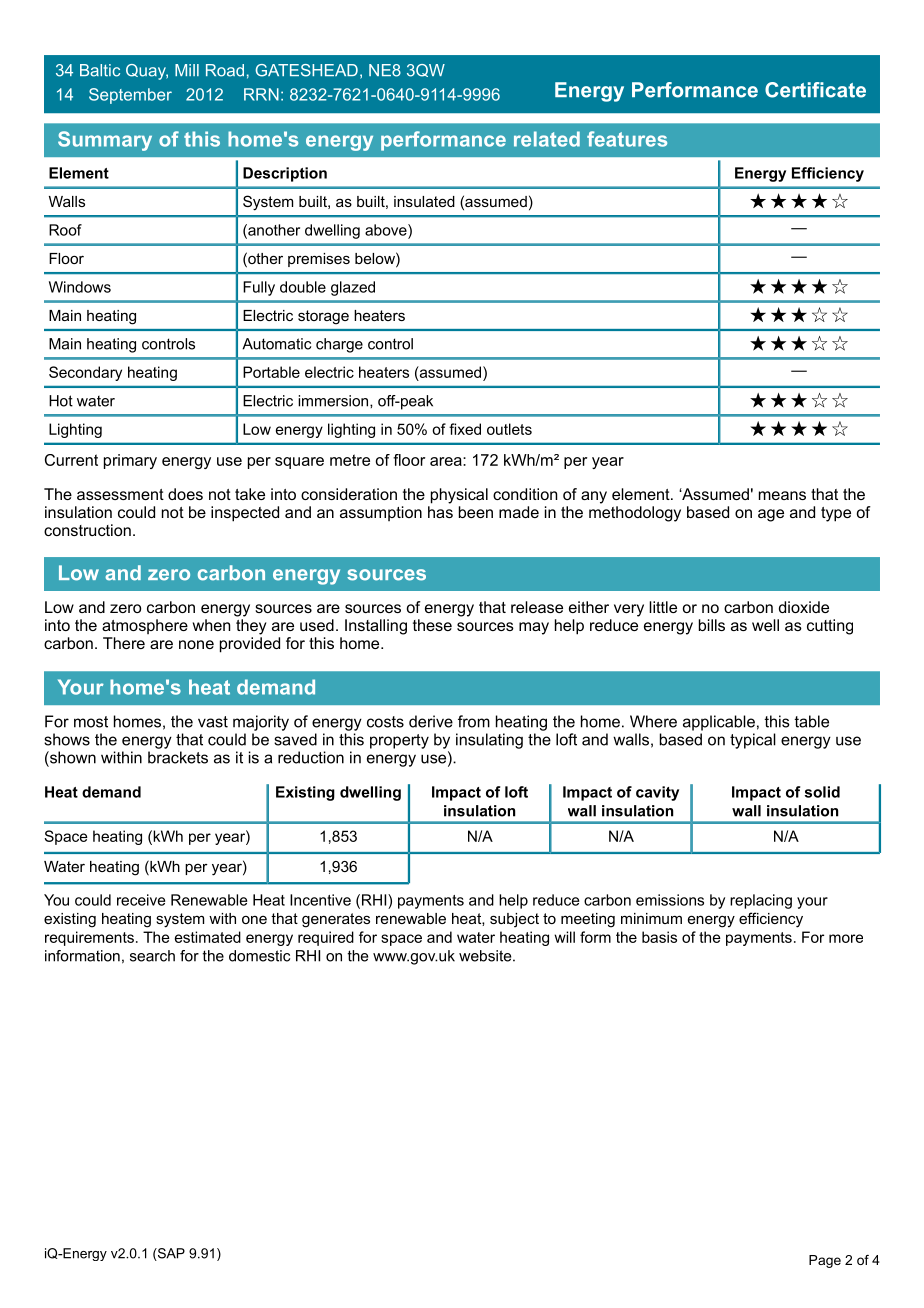 The height and width of the image is (1308, 924). Describe the element at coordinates (85, 373) in the image. I see `Secondary` at that location.
